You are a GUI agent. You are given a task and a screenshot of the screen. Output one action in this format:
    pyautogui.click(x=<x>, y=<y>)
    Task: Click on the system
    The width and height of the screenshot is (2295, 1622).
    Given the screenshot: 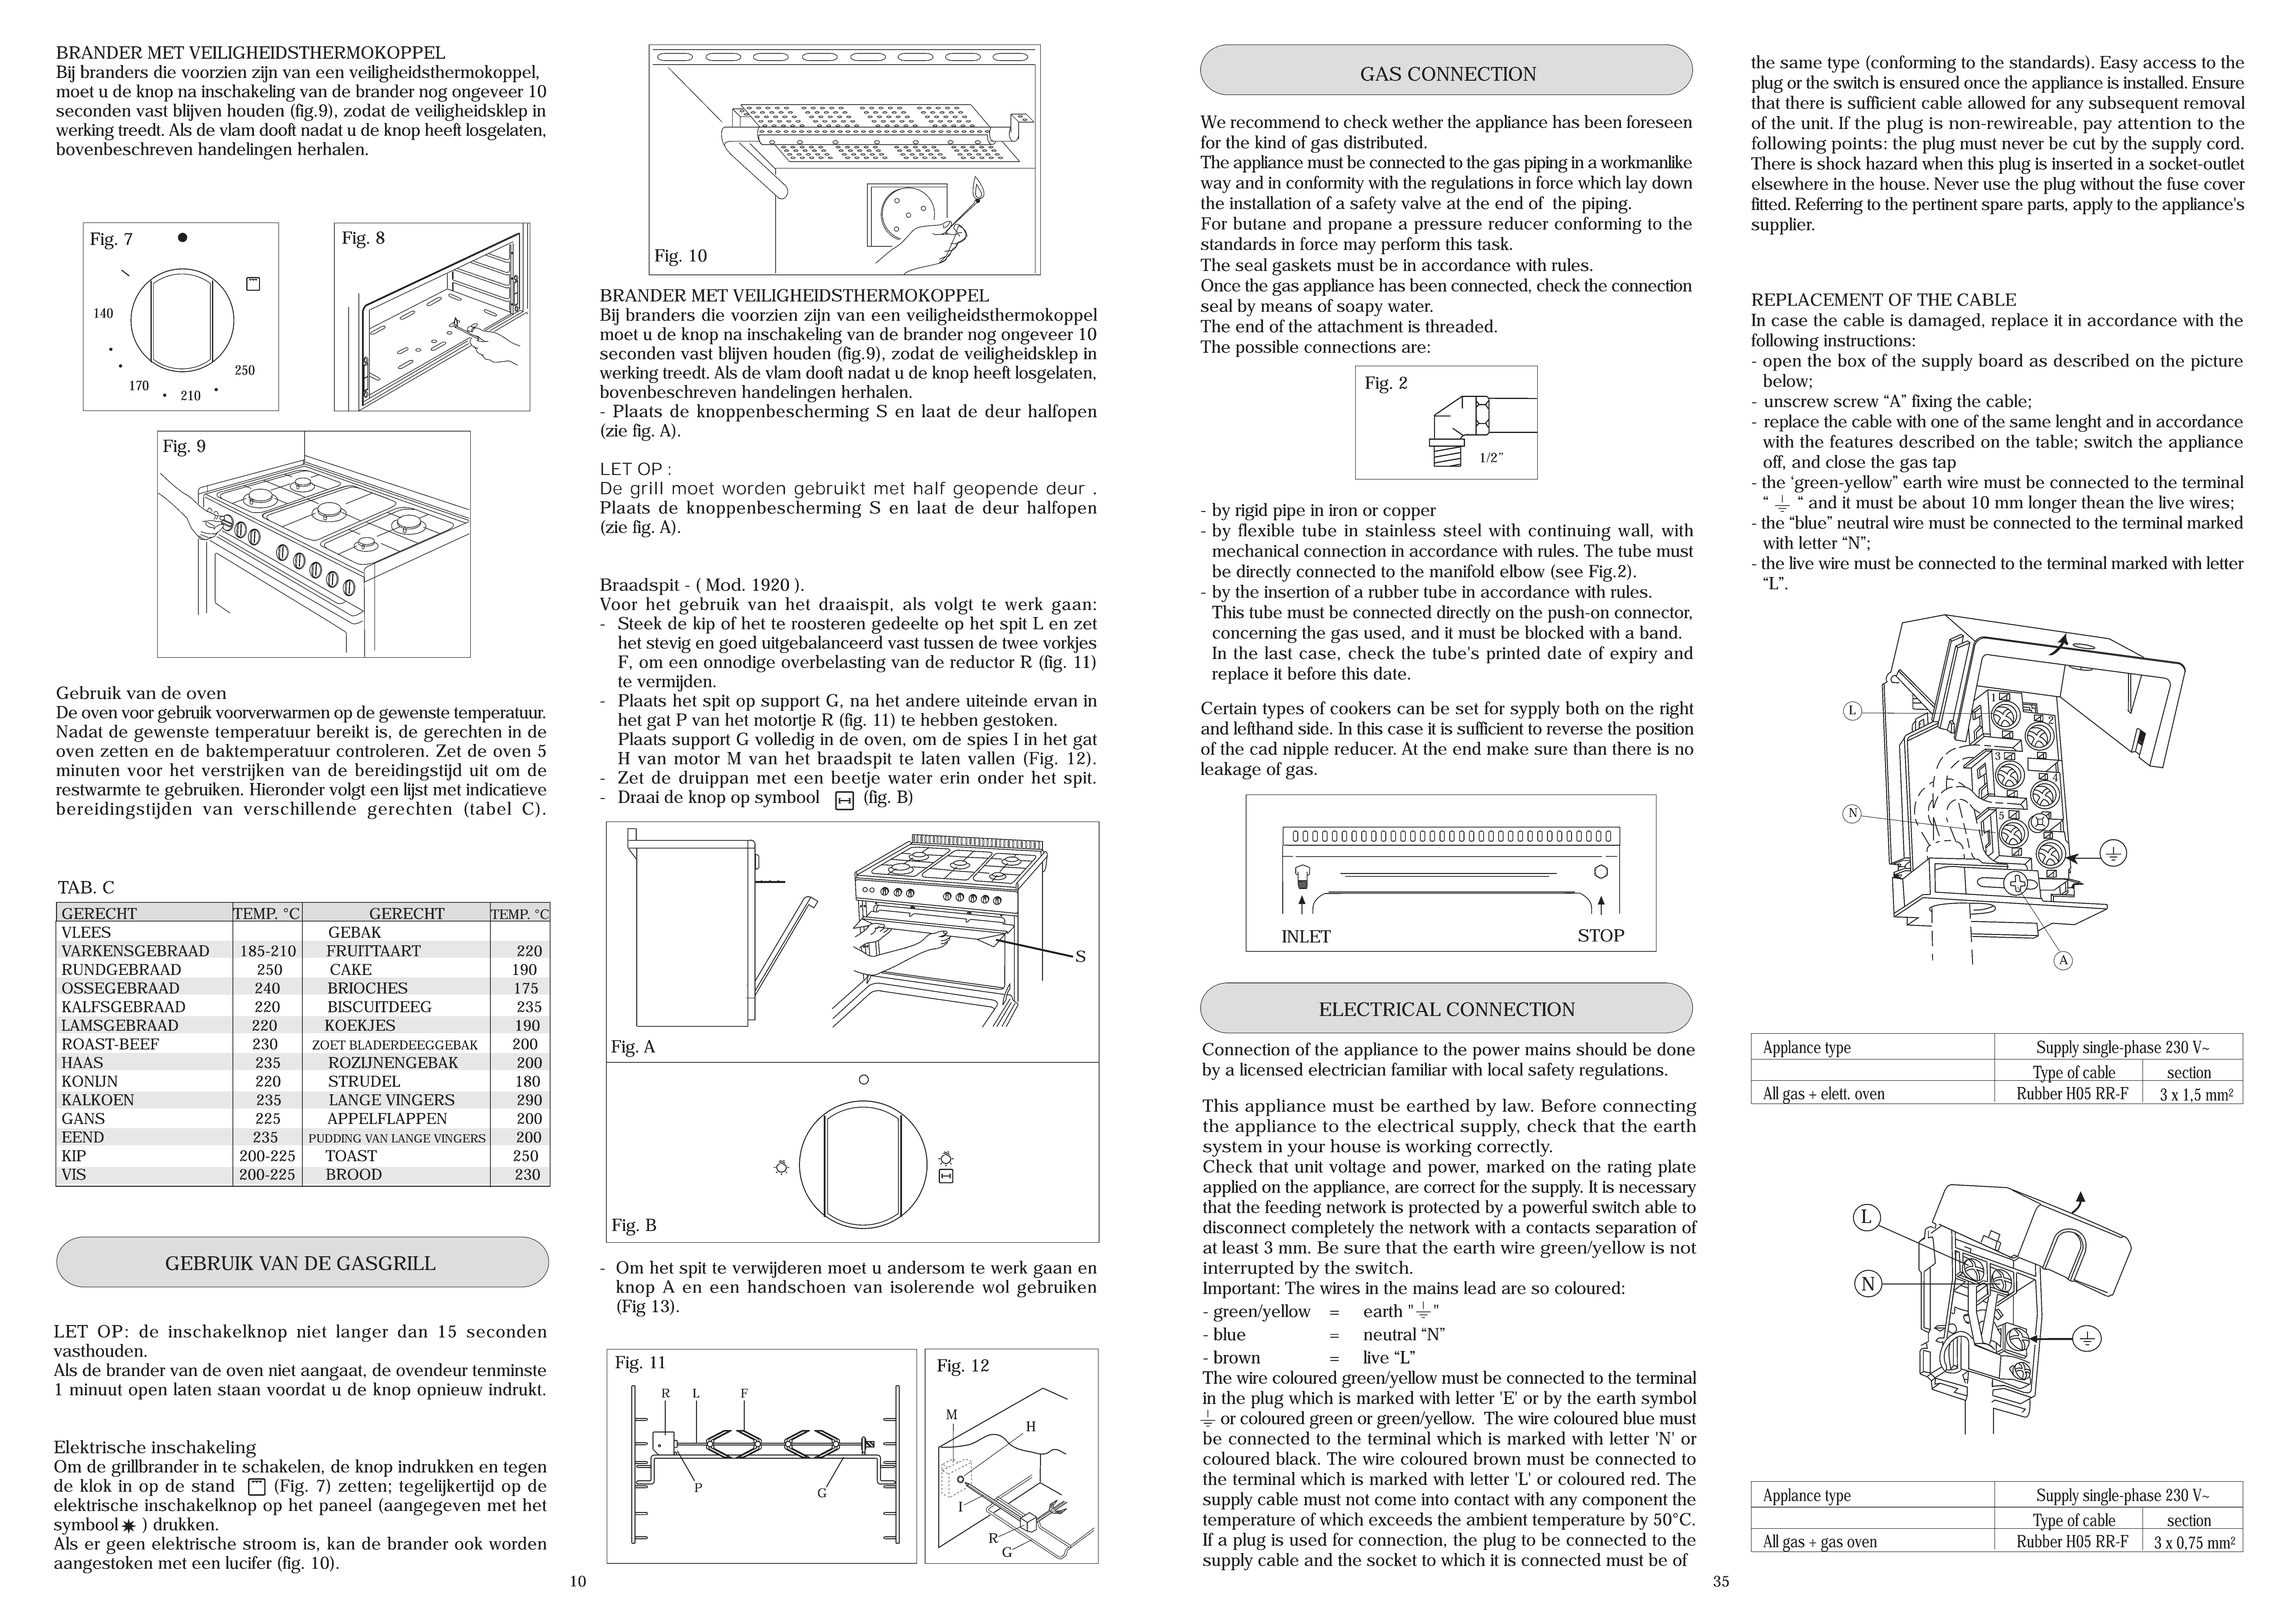 What is the action you would take?
    pyautogui.click(x=1232, y=1149)
